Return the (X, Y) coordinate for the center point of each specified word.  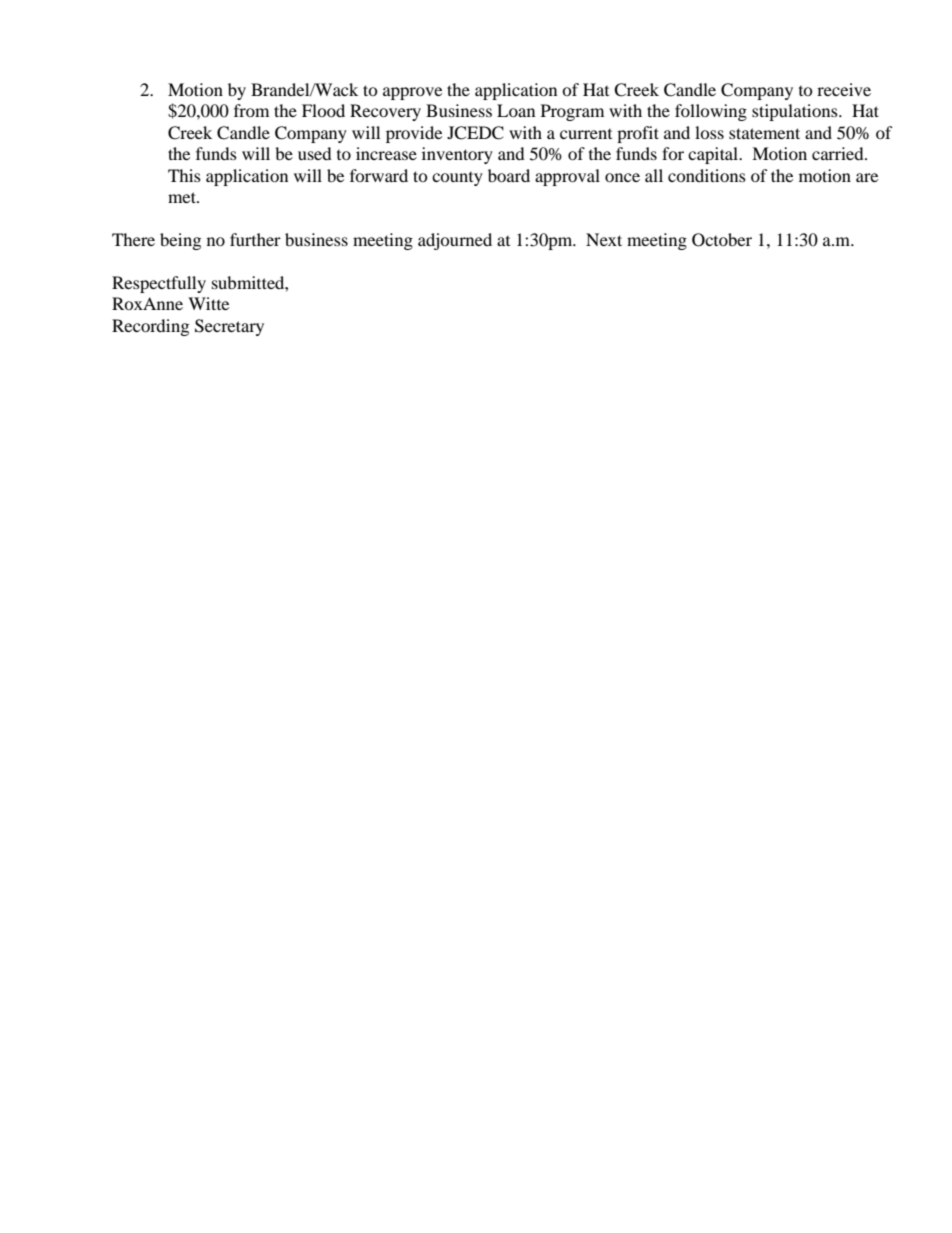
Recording (150, 327)
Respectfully (159, 284)
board (509, 175)
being (180, 241)
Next (604, 239)
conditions (707, 175)
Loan (516, 110)
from (251, 110)
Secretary (229, 327)
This (184, 175)
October (722, 240)
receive (844, 89)
